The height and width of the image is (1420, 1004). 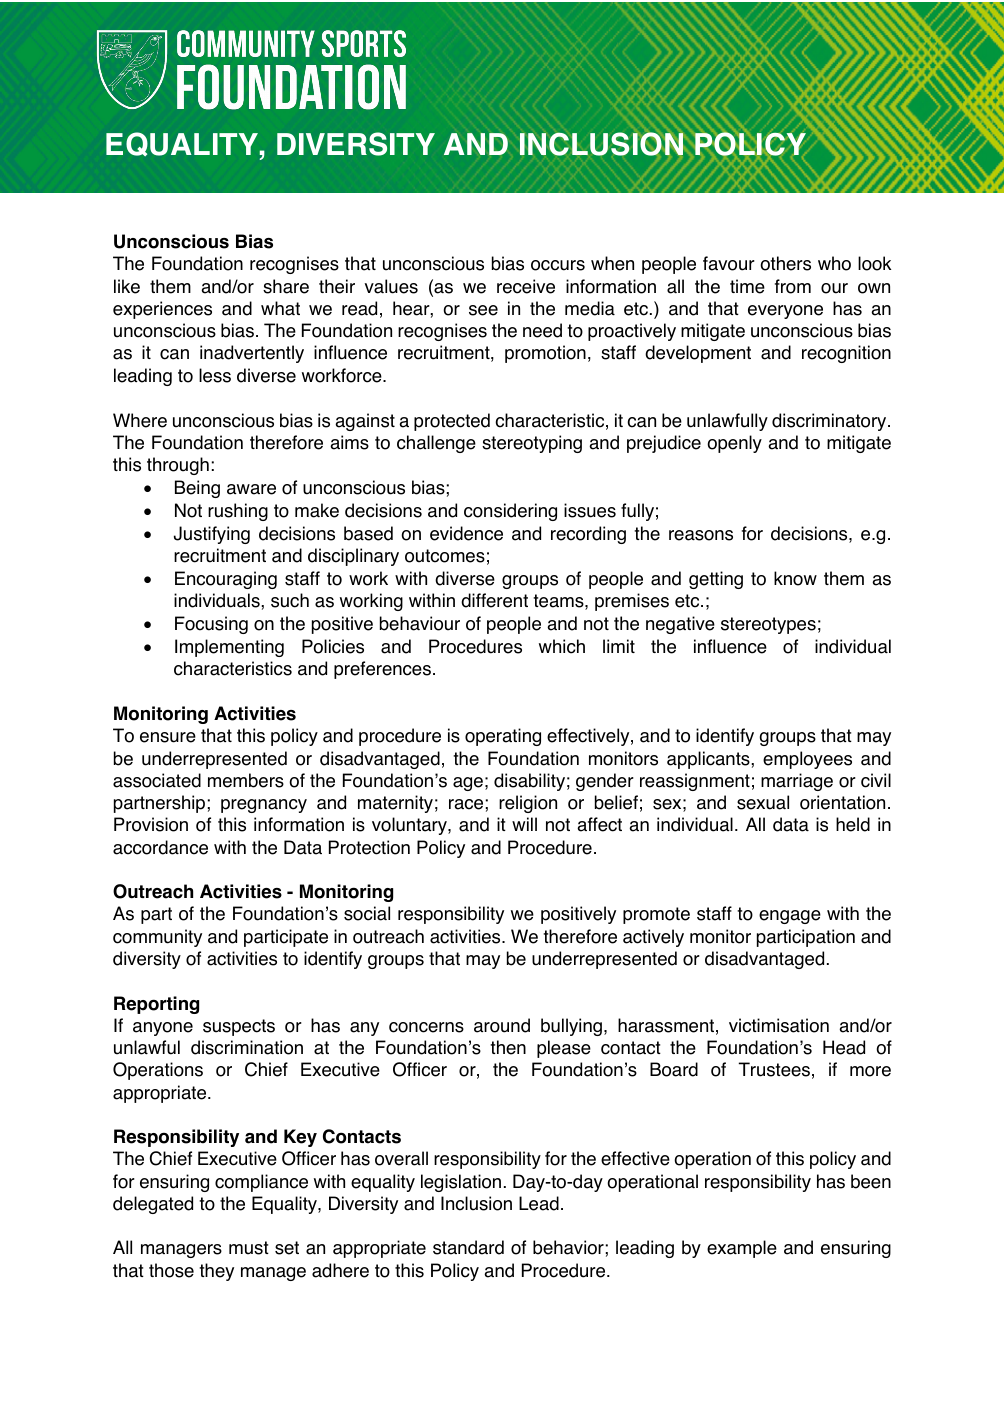 What do you see at coordinates (797, 782) in the image?
I see `marriage` at bounding box center [797, 782].
